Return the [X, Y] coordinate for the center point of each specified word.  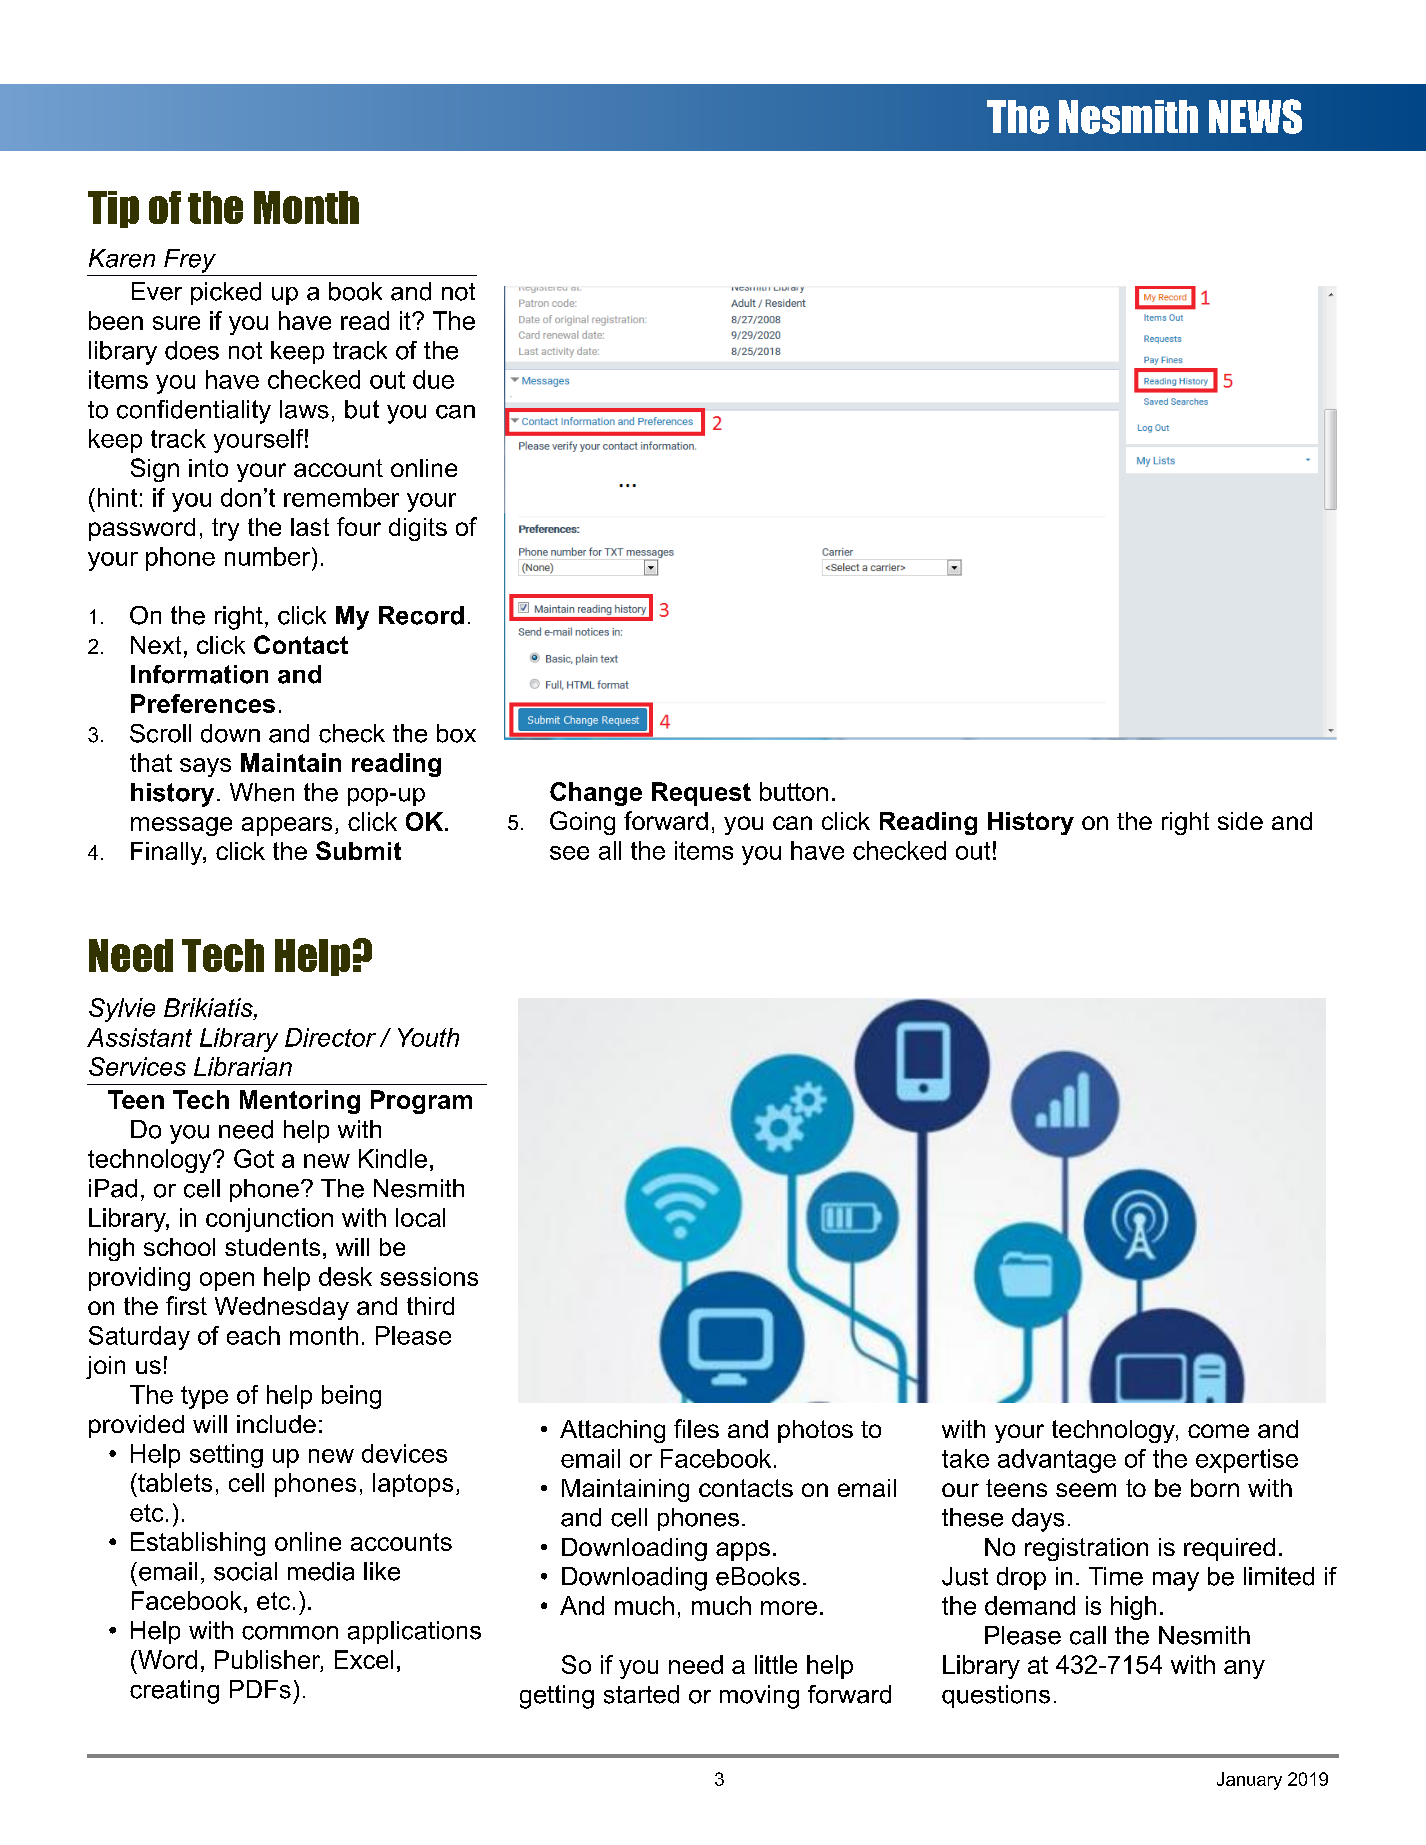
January [1249, 1781]
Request [701, 794]
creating [174, 1692]
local [420, 1217]
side [1240, 821]
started [641, 1694]
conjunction [269, 1220]
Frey [190, 261]
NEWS [1255, 116]
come [1218, 1431]
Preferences [203, 703]
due [433, 379]
